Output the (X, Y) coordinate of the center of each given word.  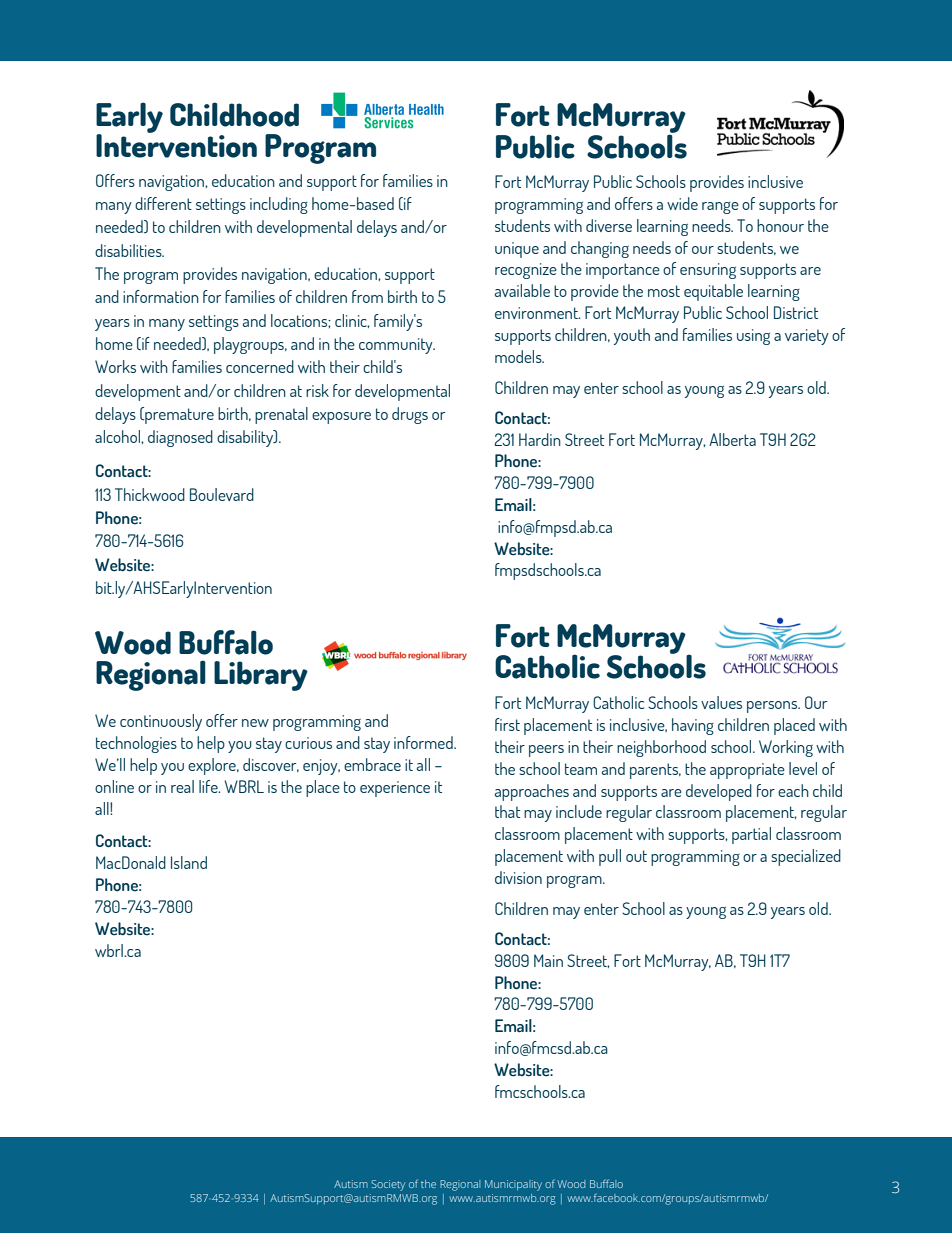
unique (517, 250)
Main (548, 960)
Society (388, 1185)
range (720, 208)
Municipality (513, 1185)
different (163, 203)
